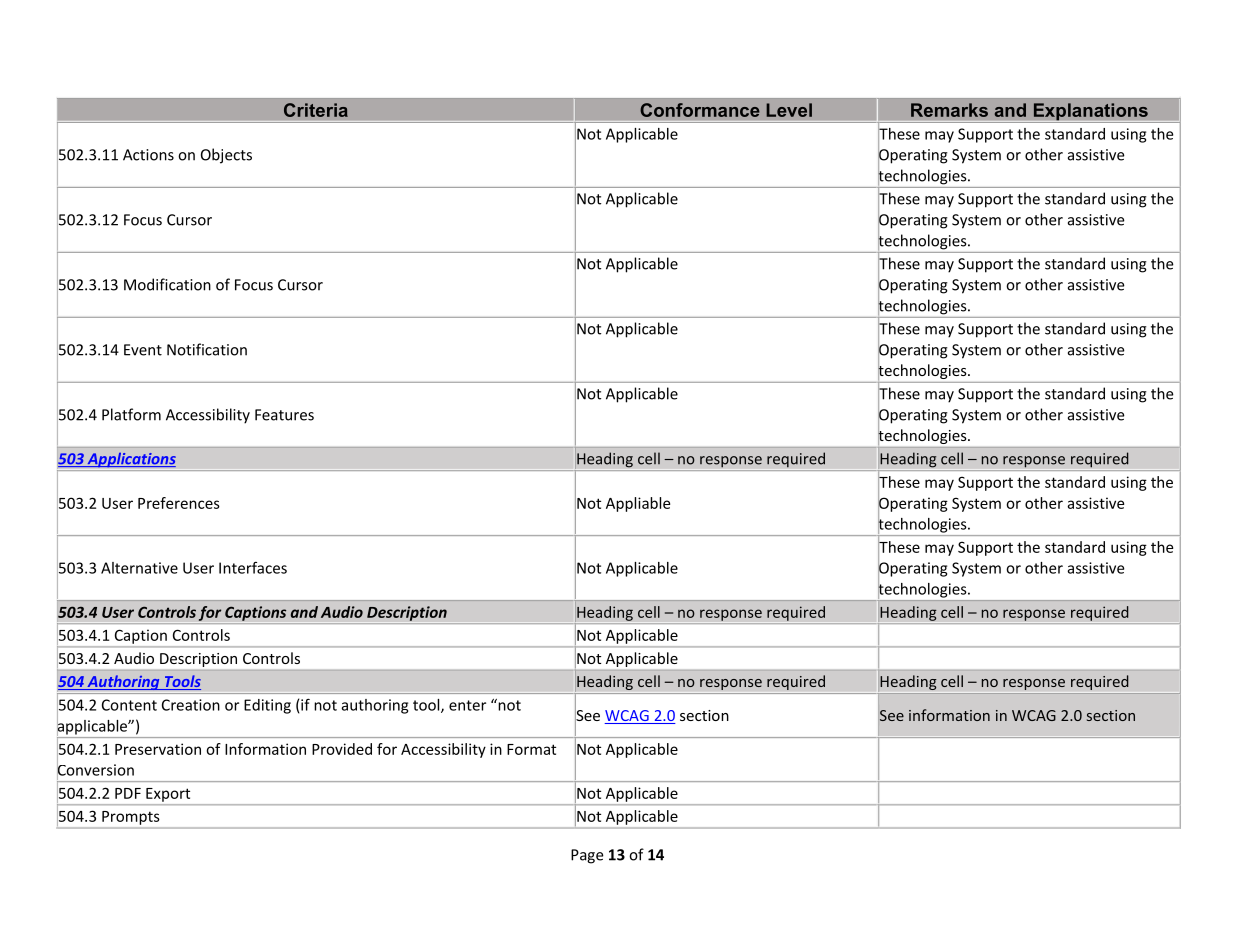 The height and width of the image is (952, 1233). Describe the element at coordinates (587, 856) in the image. I see `Page` at that location.
